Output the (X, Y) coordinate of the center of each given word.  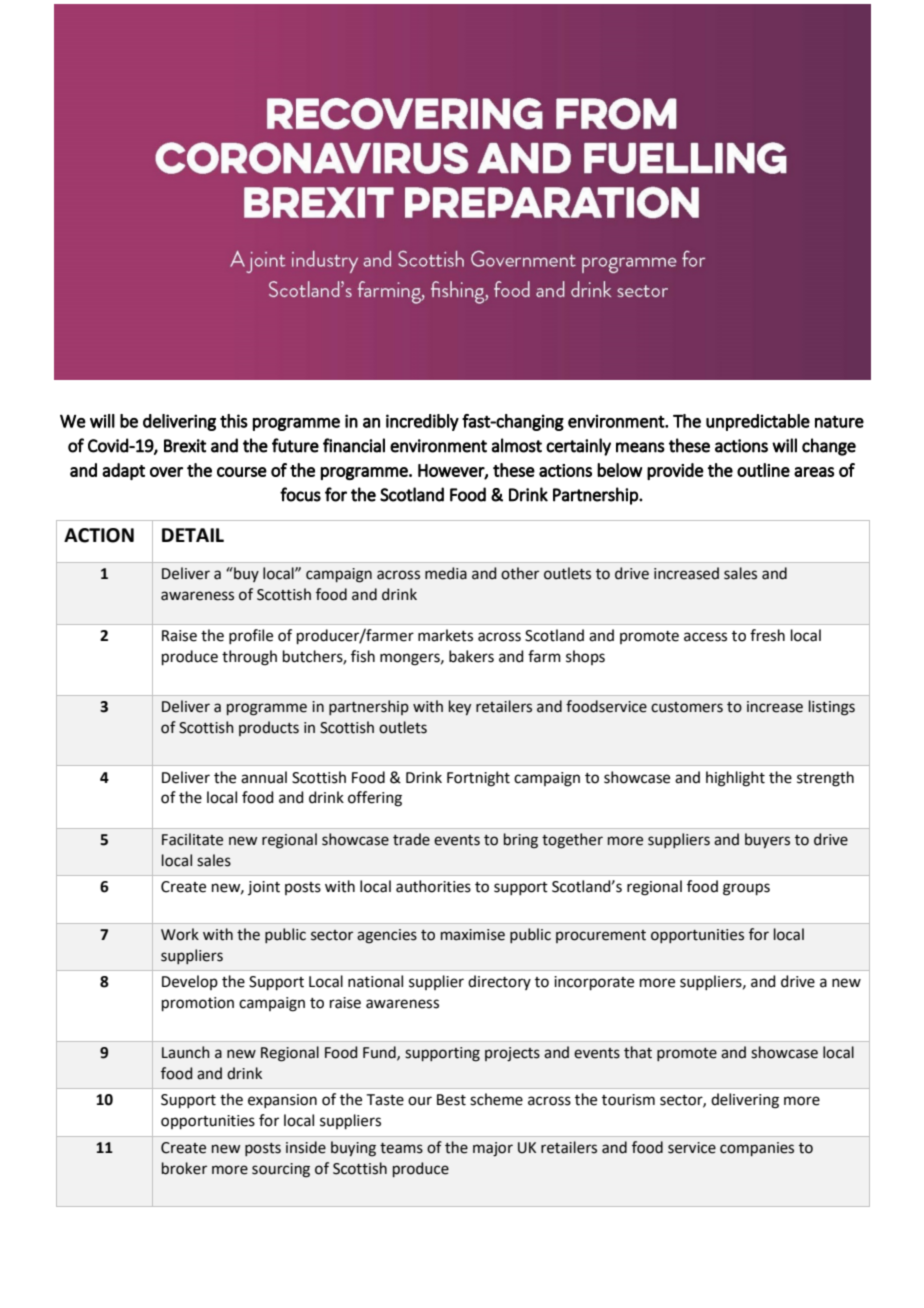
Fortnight (478, 779)
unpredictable (758, 422)
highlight (735, 779)
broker (184, 1168)
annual (264, 777)
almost (516, 445)
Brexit (185, 446)
